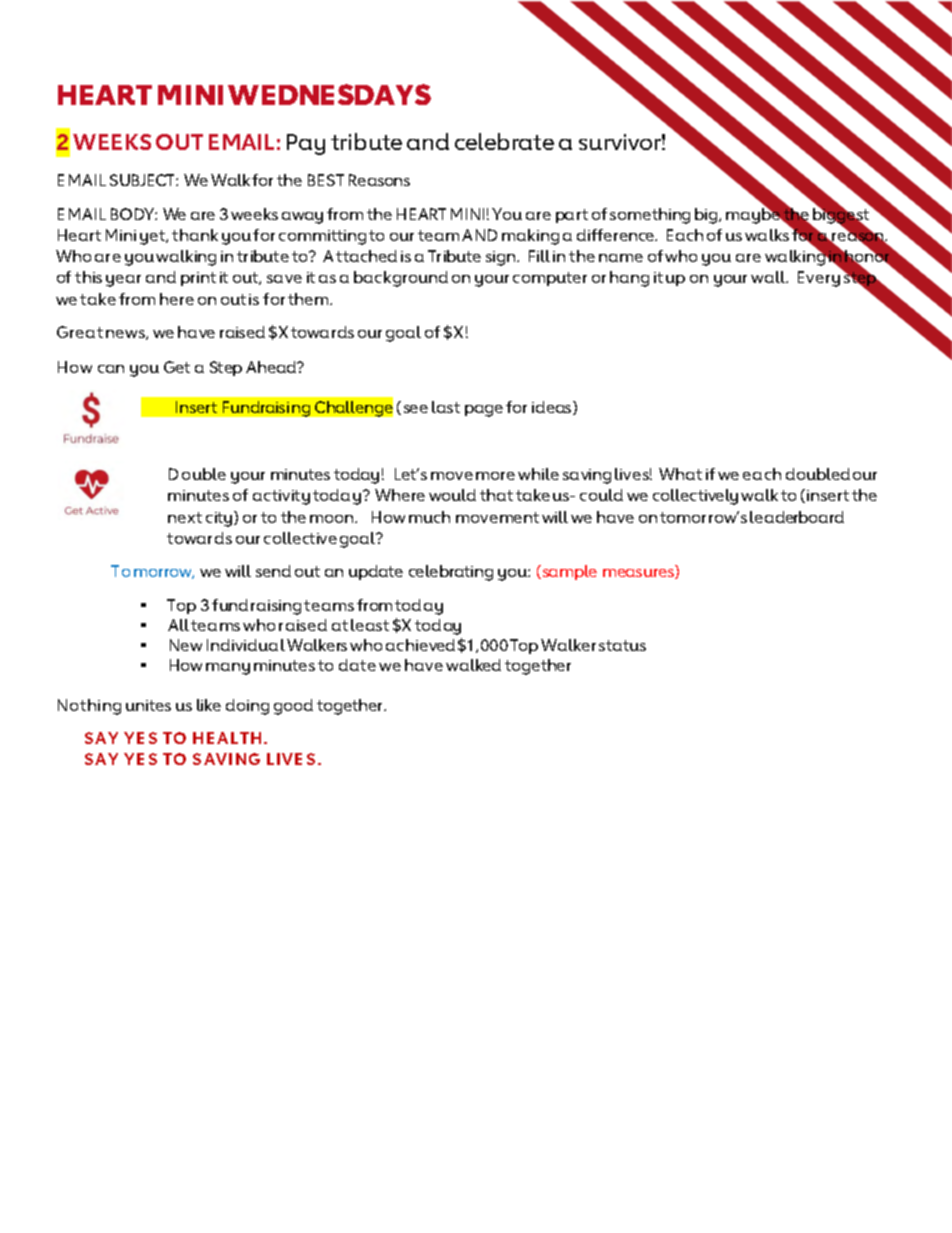 The width and height of the page is (952, 1233). I want to click on last, so click(446, 407).
